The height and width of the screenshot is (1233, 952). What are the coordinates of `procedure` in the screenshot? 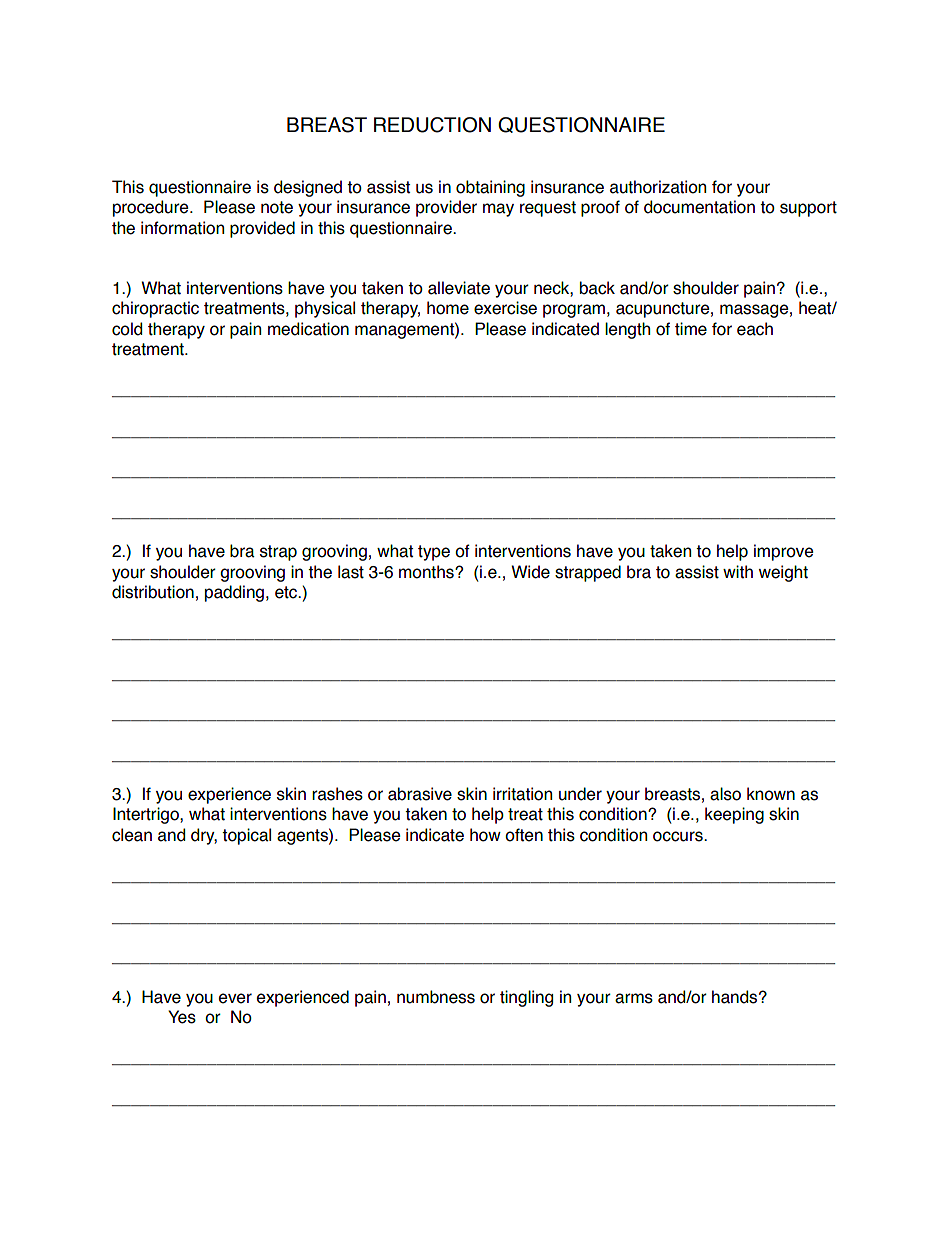 It's located at (152, 208).
